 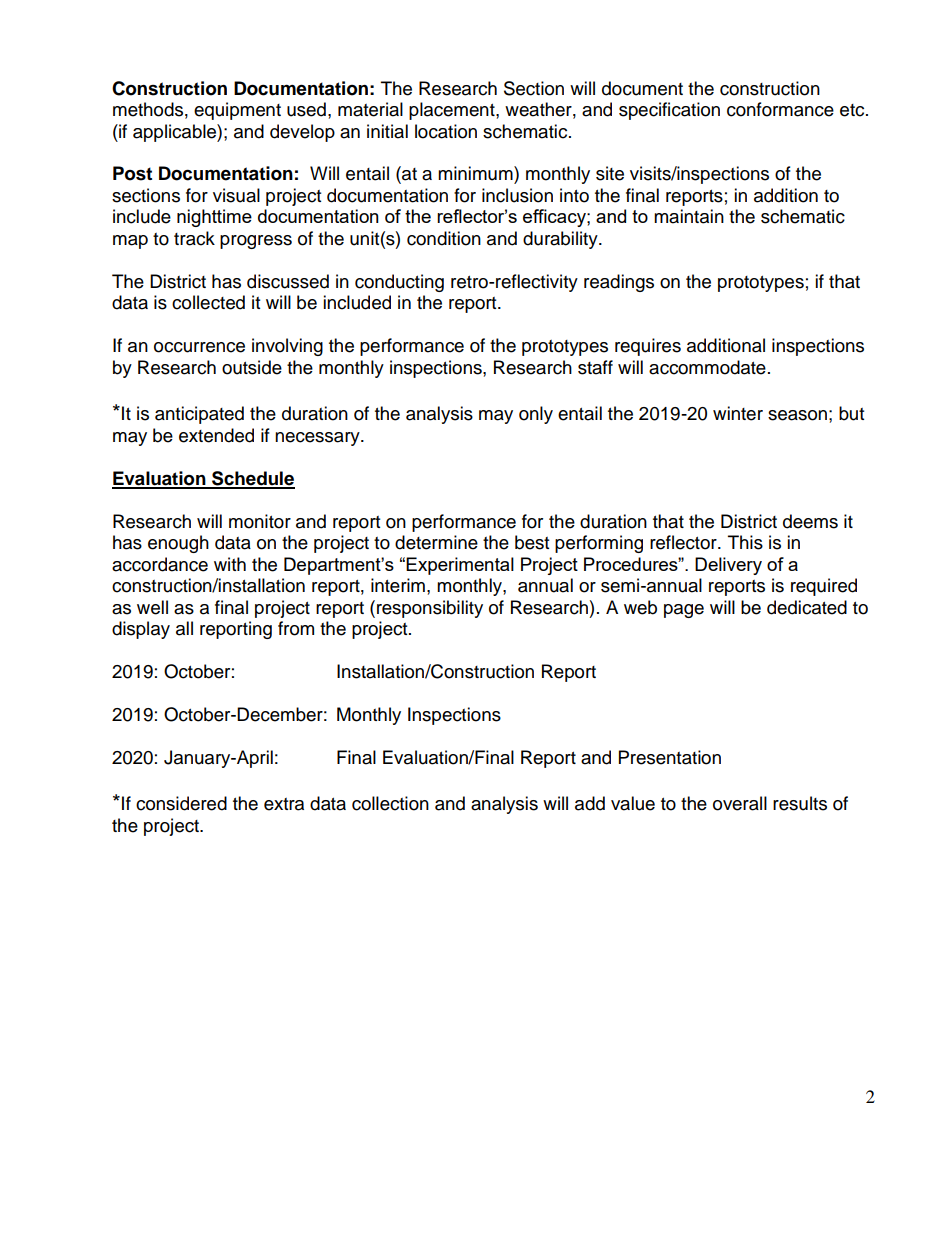 What do you see at coordinates (536, 415) in the page?
I see `only` at bounding box center [536, 415].
